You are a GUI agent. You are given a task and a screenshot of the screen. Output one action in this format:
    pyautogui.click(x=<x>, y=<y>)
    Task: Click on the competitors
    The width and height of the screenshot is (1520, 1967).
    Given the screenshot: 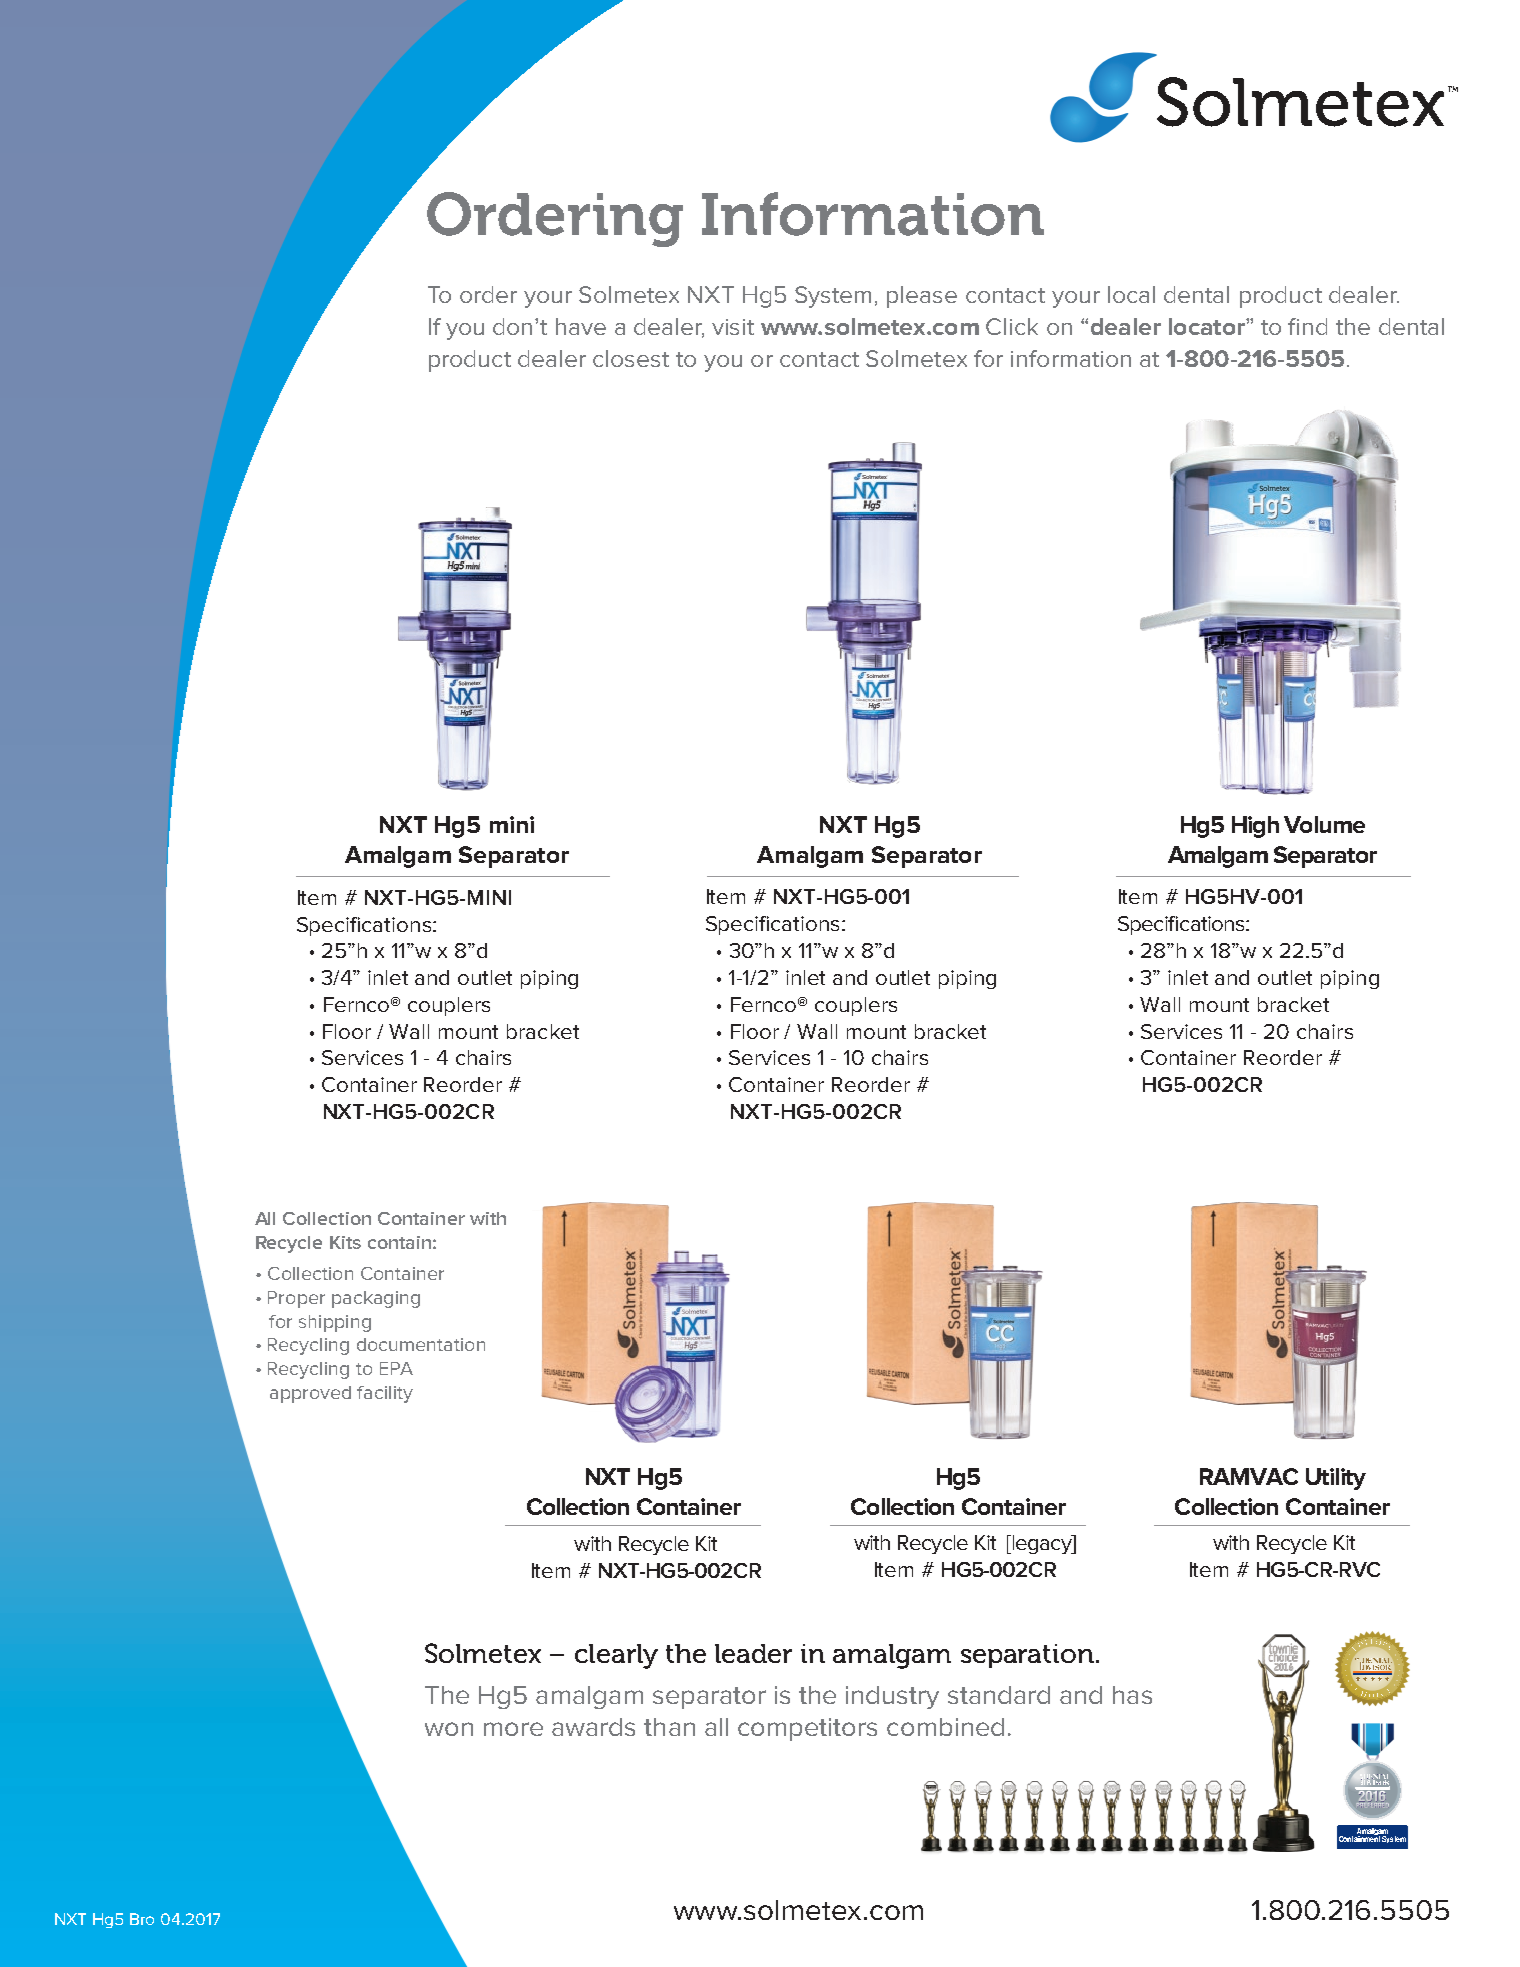 What is the action you would take?
    pyautogui.click(x=807, y=1729)
